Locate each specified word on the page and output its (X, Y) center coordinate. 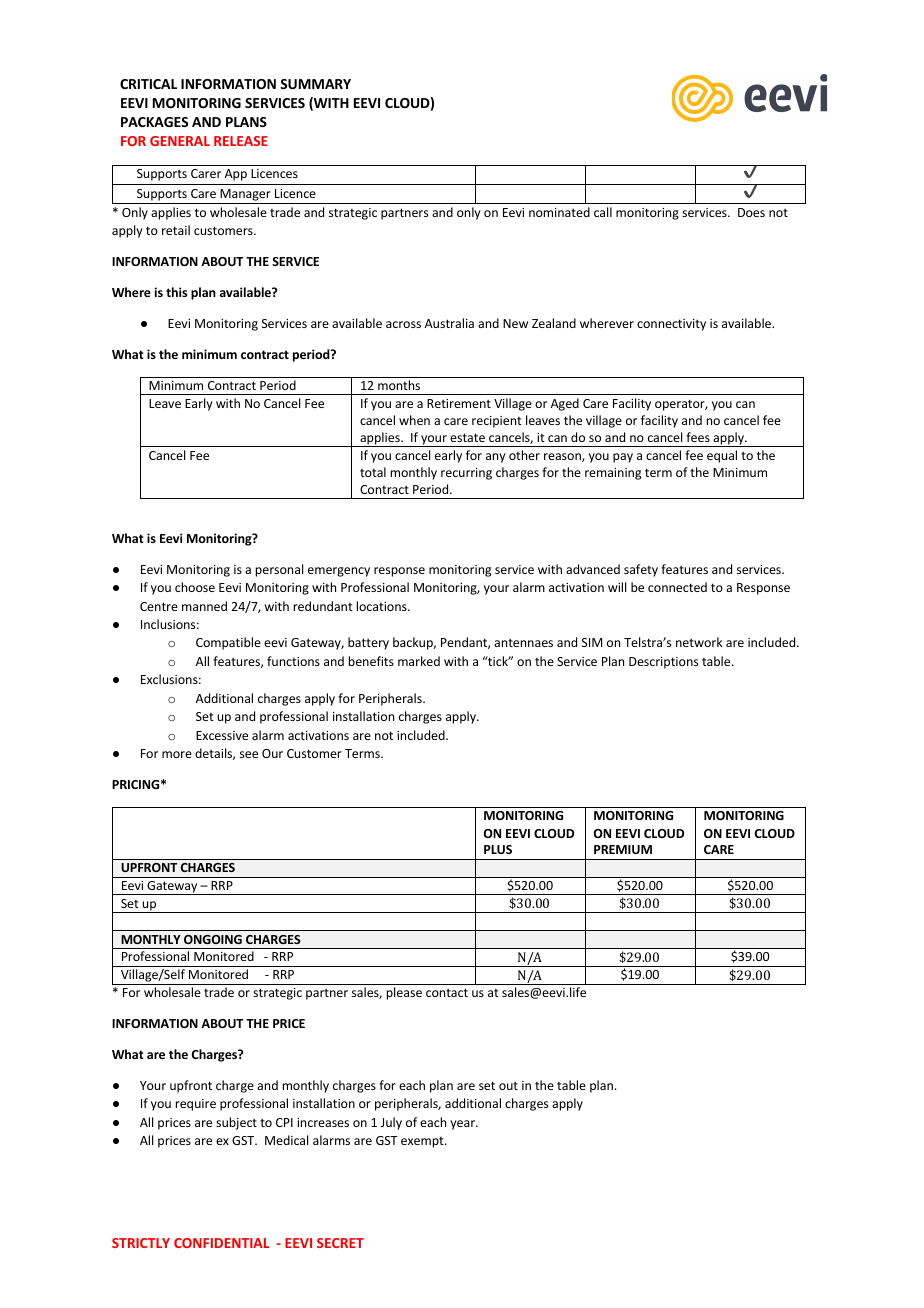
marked (419, 661)
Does (751, 212)
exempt (423, 1142)
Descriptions (663, 663)
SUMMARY (315, 84)
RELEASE (241, 141)
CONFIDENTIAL (221, 1243)
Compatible (228, 643)
